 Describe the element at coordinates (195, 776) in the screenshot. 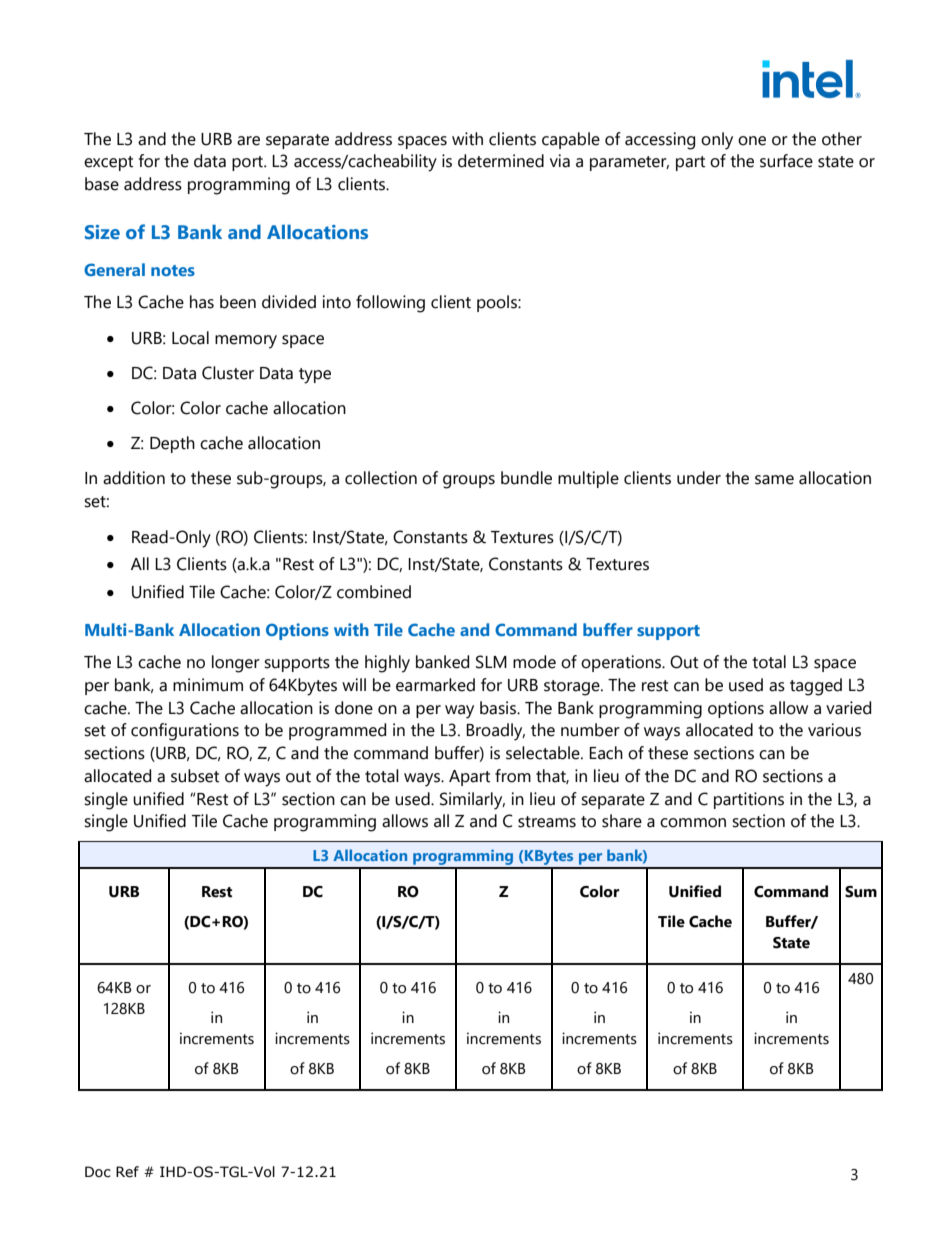

I see `subset` at that location.
